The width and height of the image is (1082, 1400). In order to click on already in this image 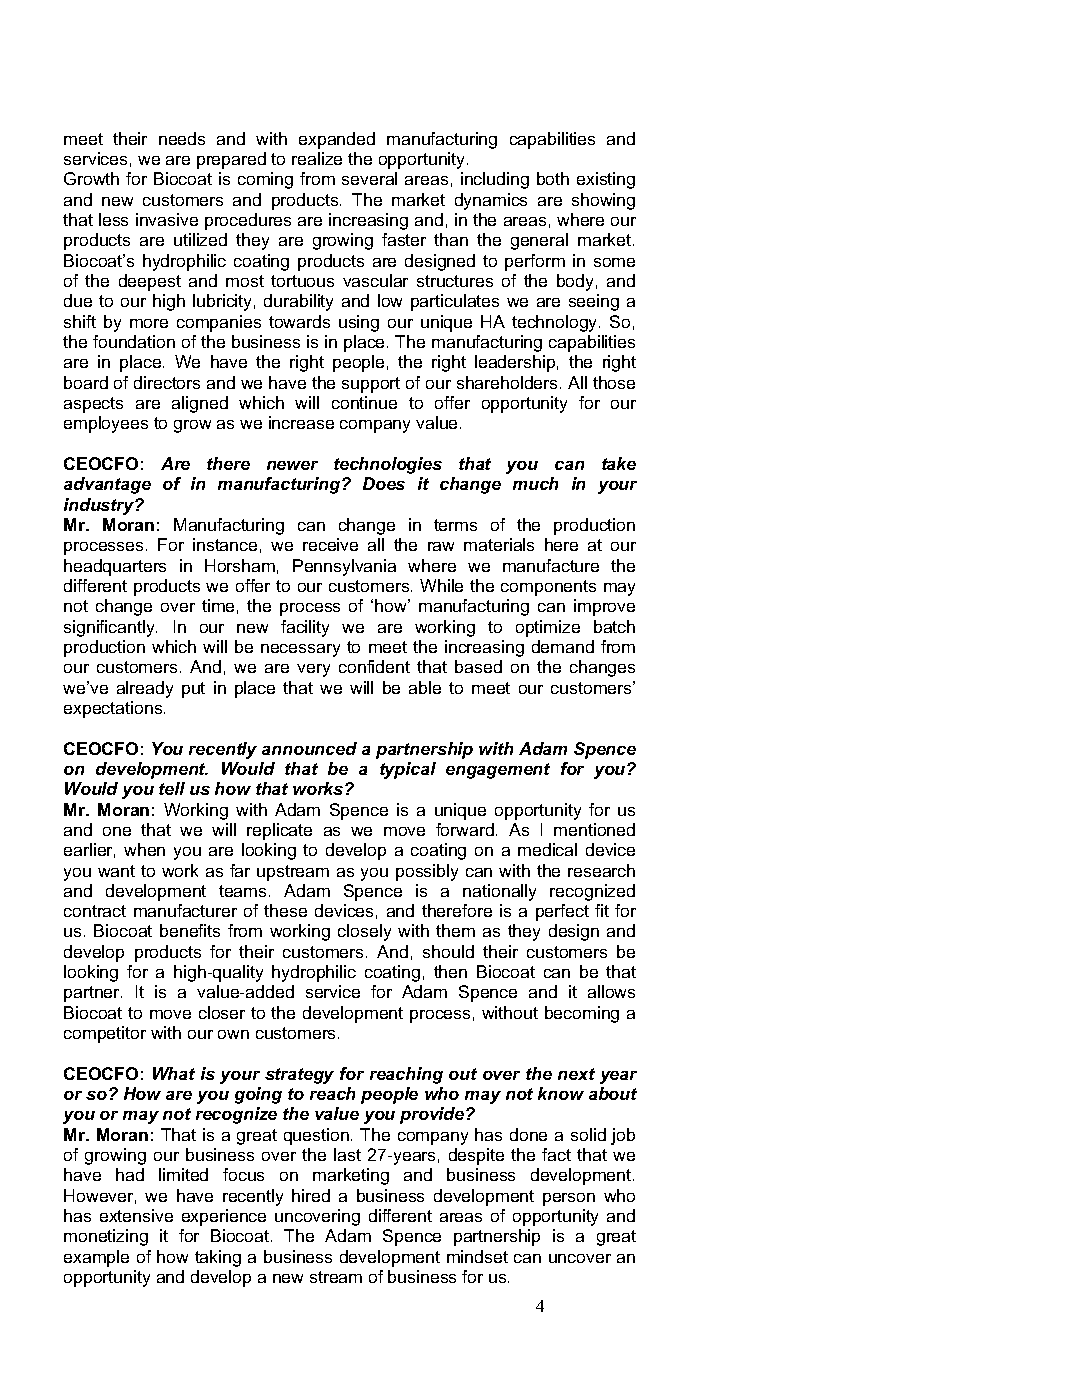, I will do `click(145, 689)`.
